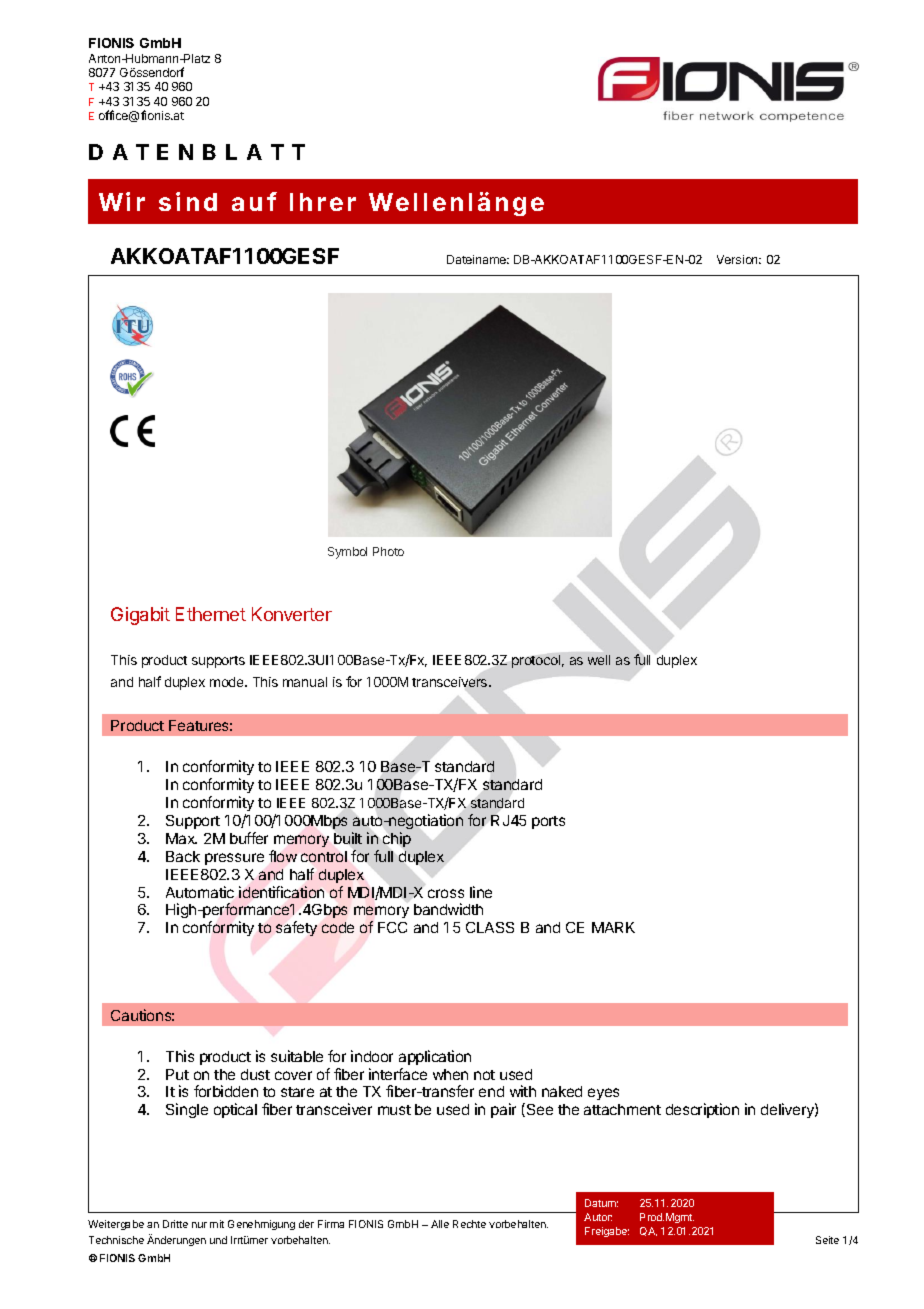 The height and width of the screenshot is (1309, 924). Describe the element at coordinates (702, 1110) in the screenshot. I see `description` at that location.
